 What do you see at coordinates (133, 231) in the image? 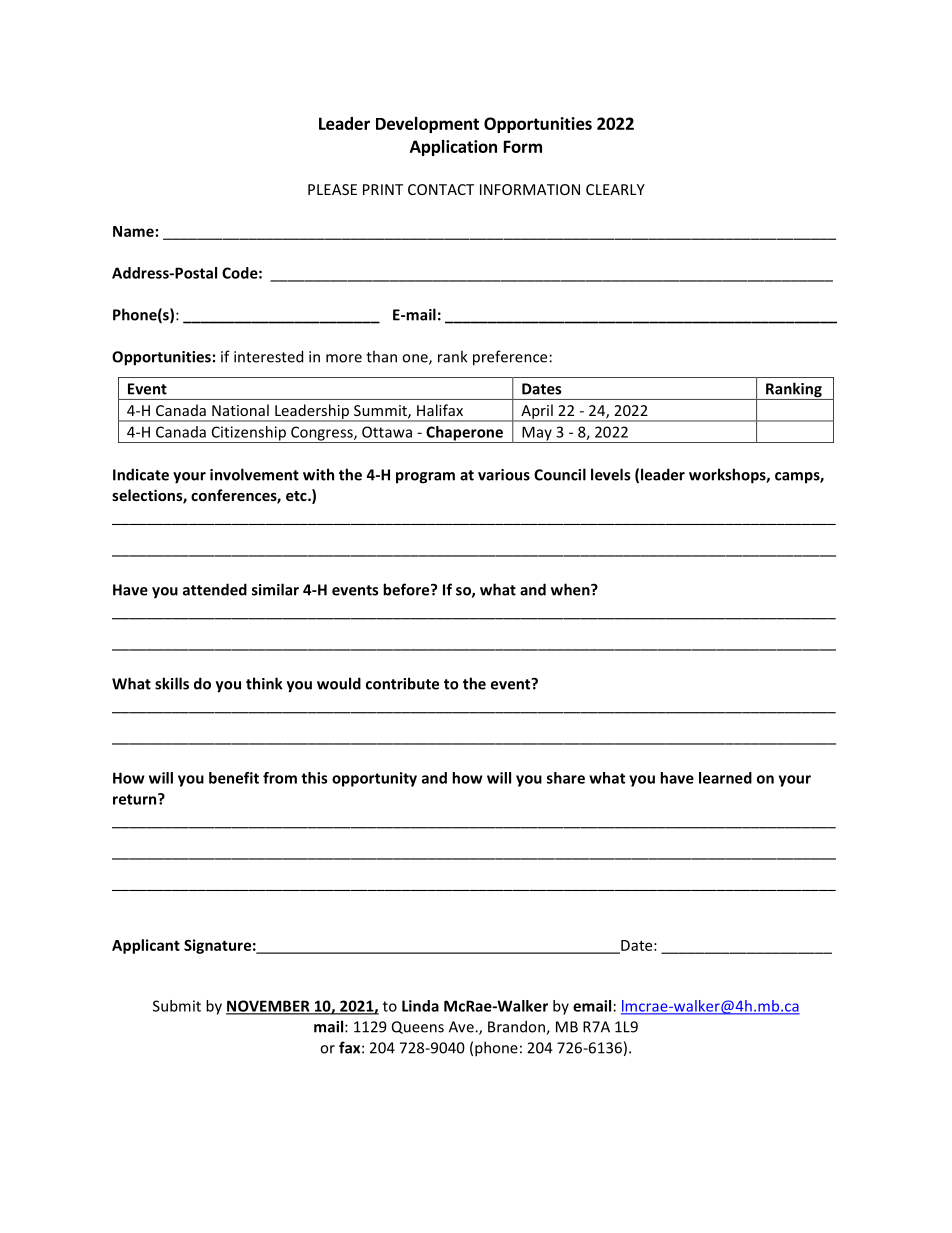
I see `Name` at bounding box center [133, 231].
